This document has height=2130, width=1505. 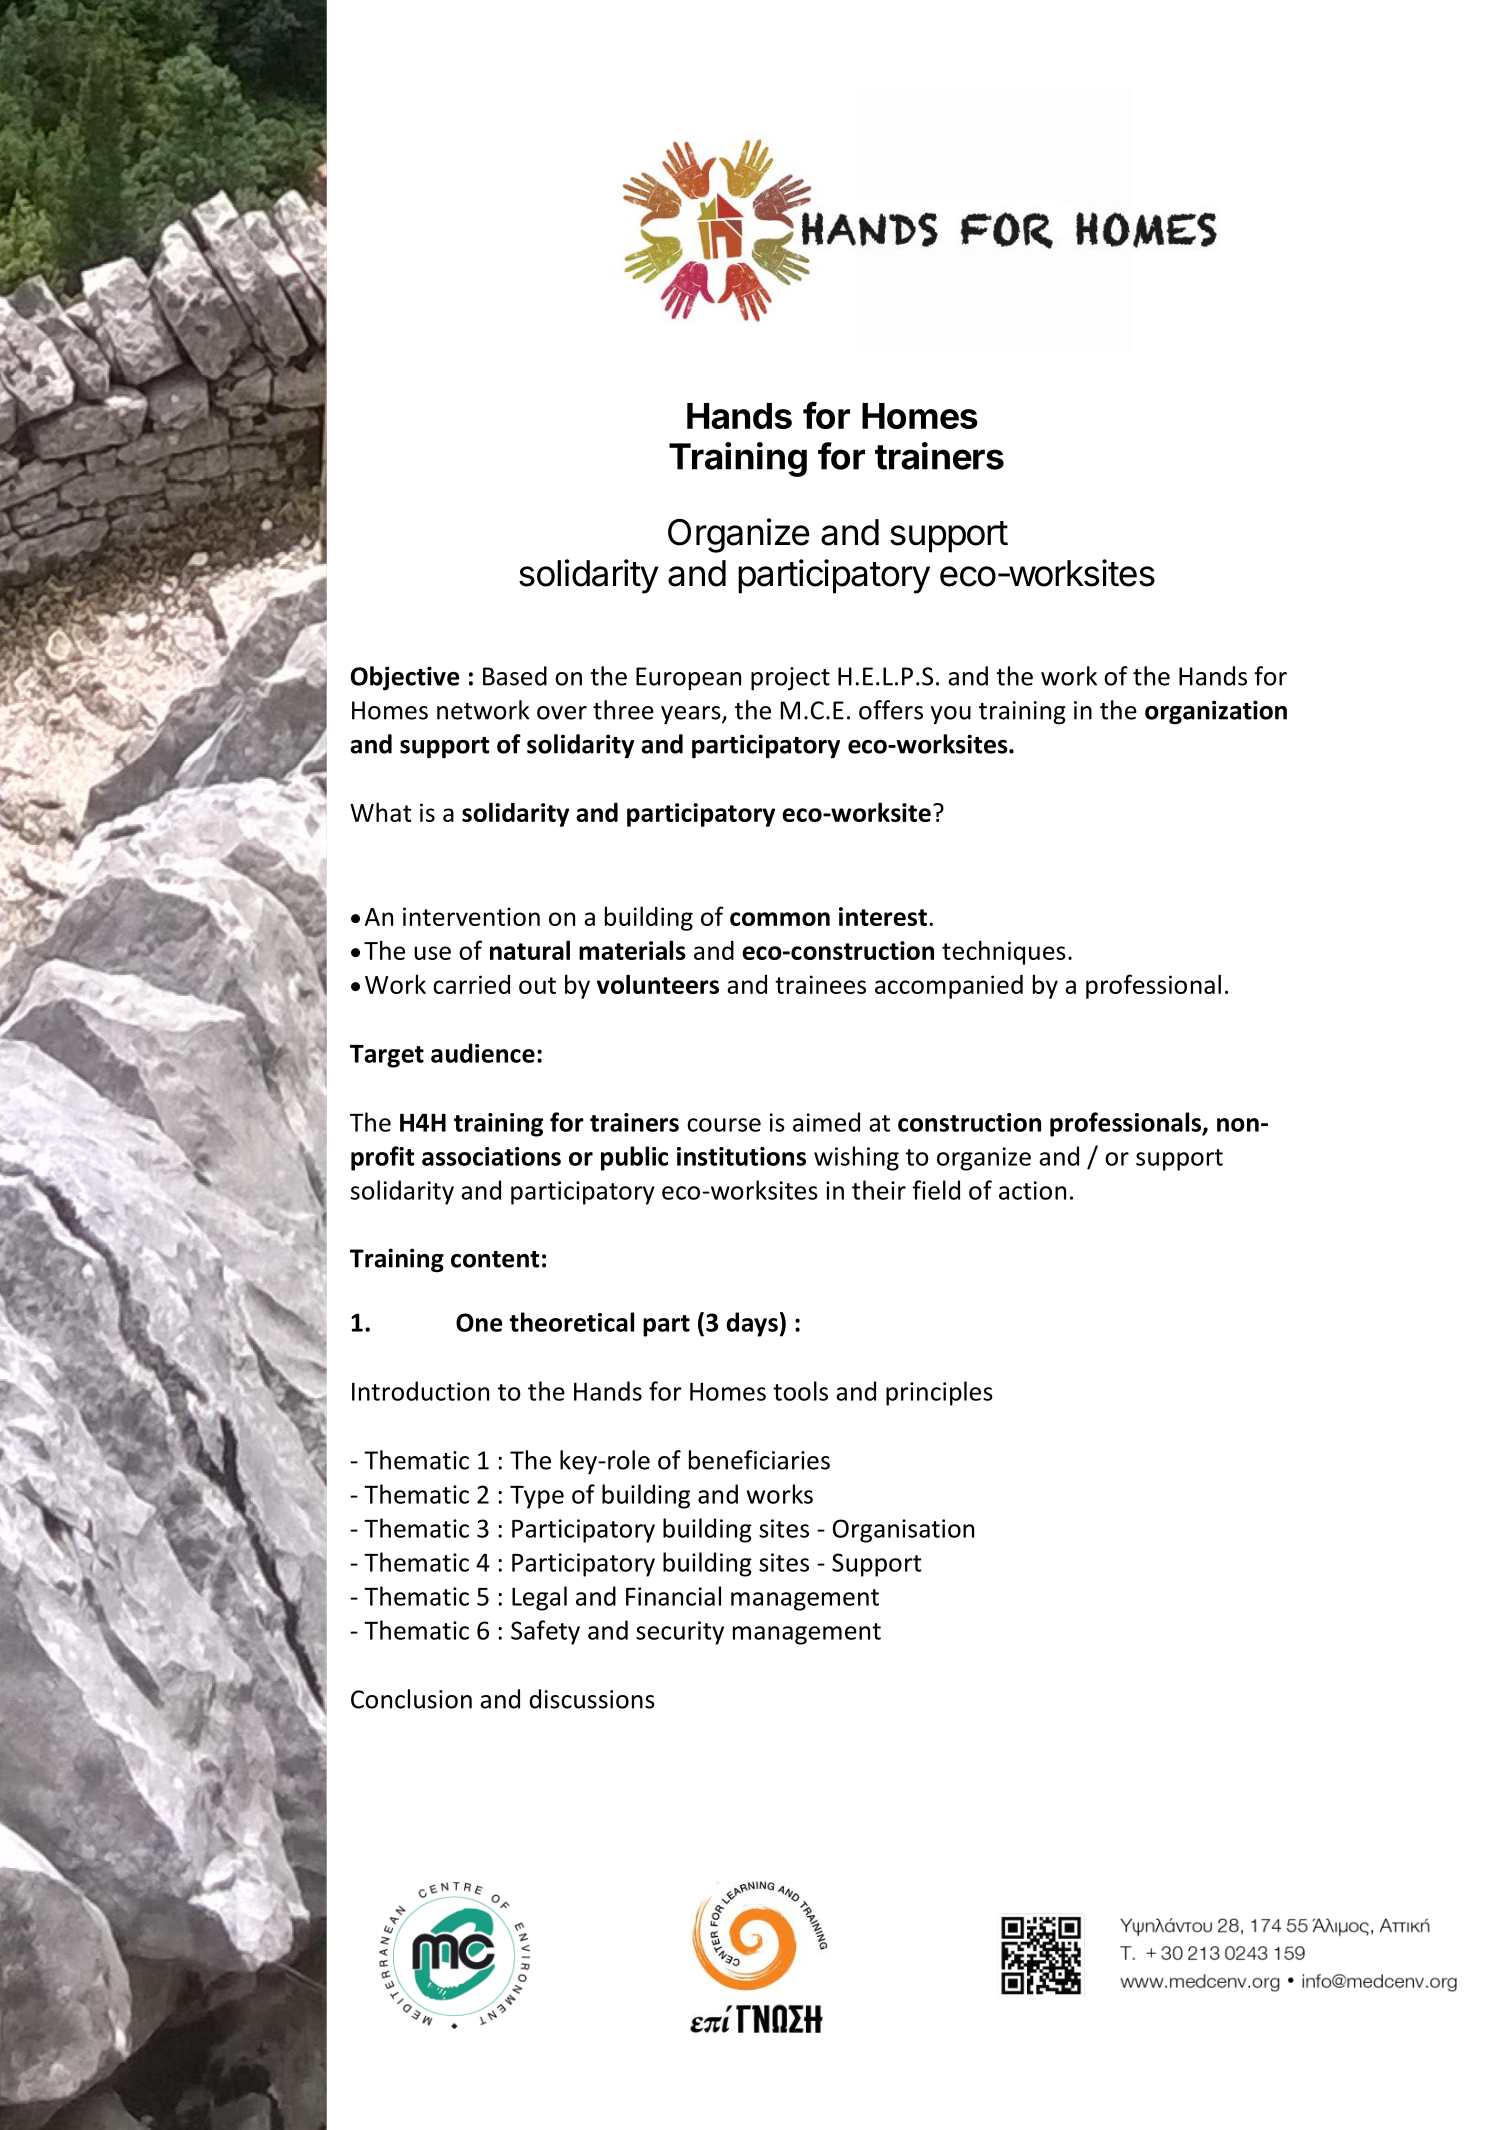 I want to click on organization, so click(x=1216, y=712).
